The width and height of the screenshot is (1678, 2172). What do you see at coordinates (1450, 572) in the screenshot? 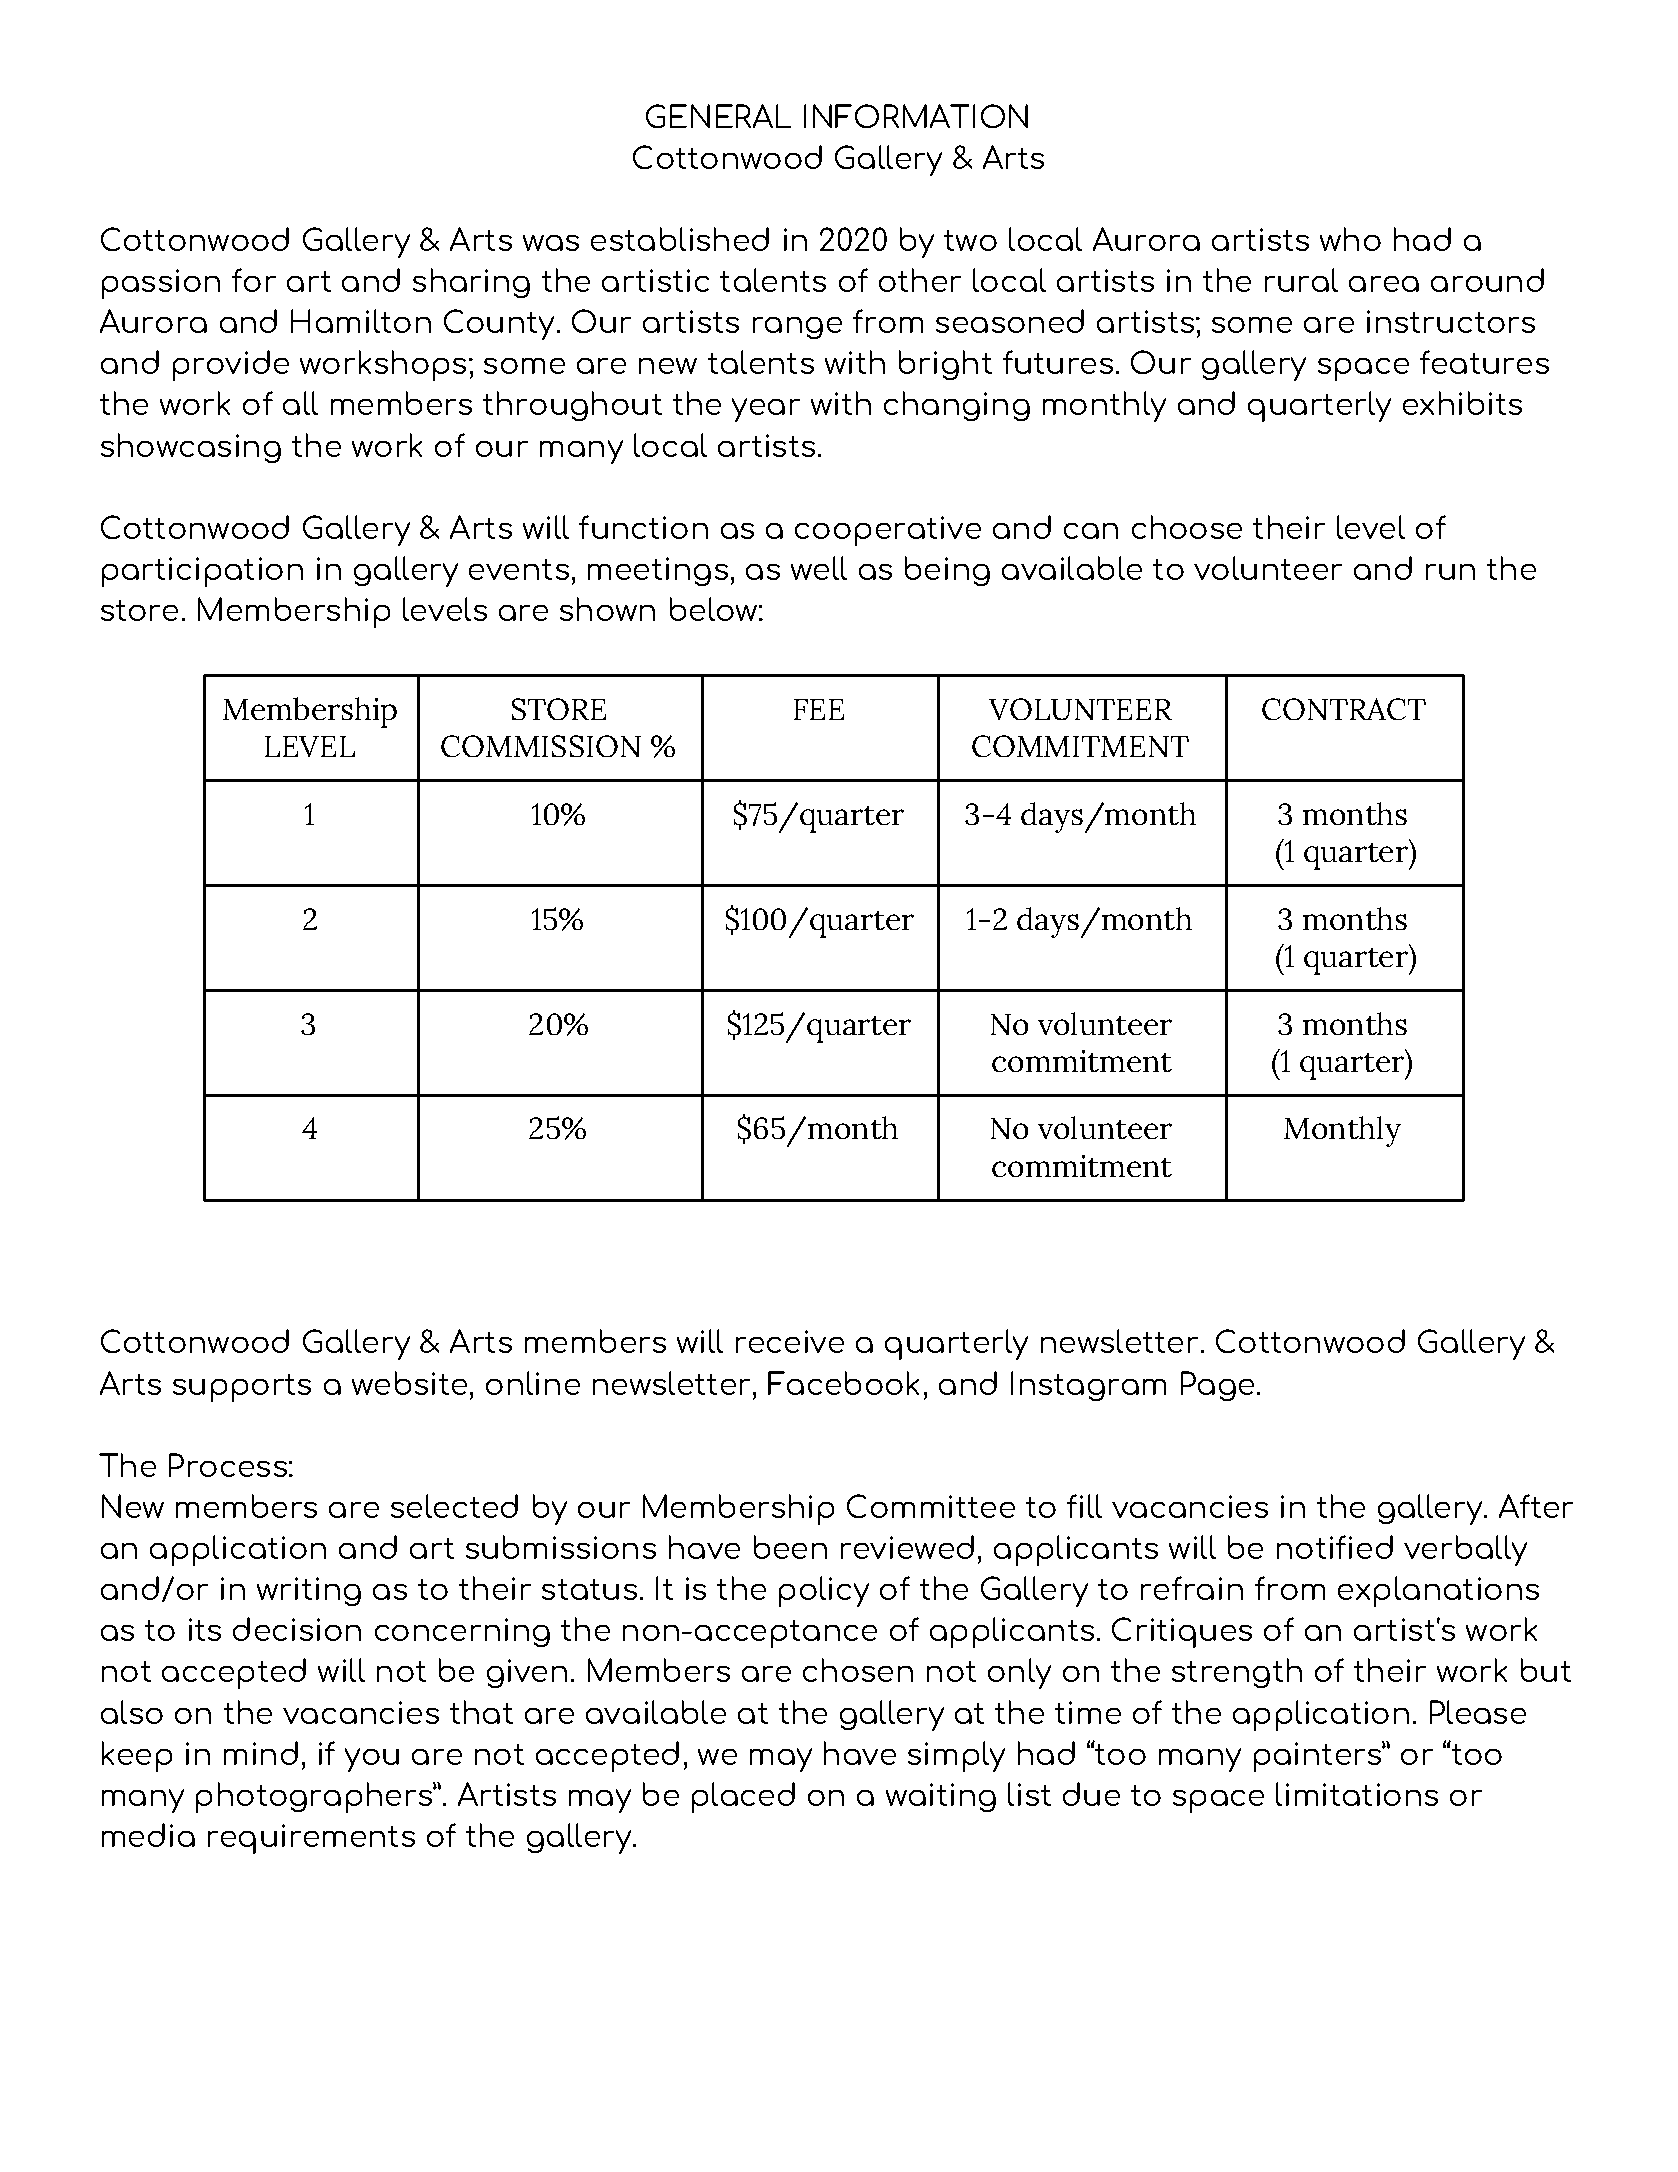
I see `run` at bounding box center [1450, 572].
